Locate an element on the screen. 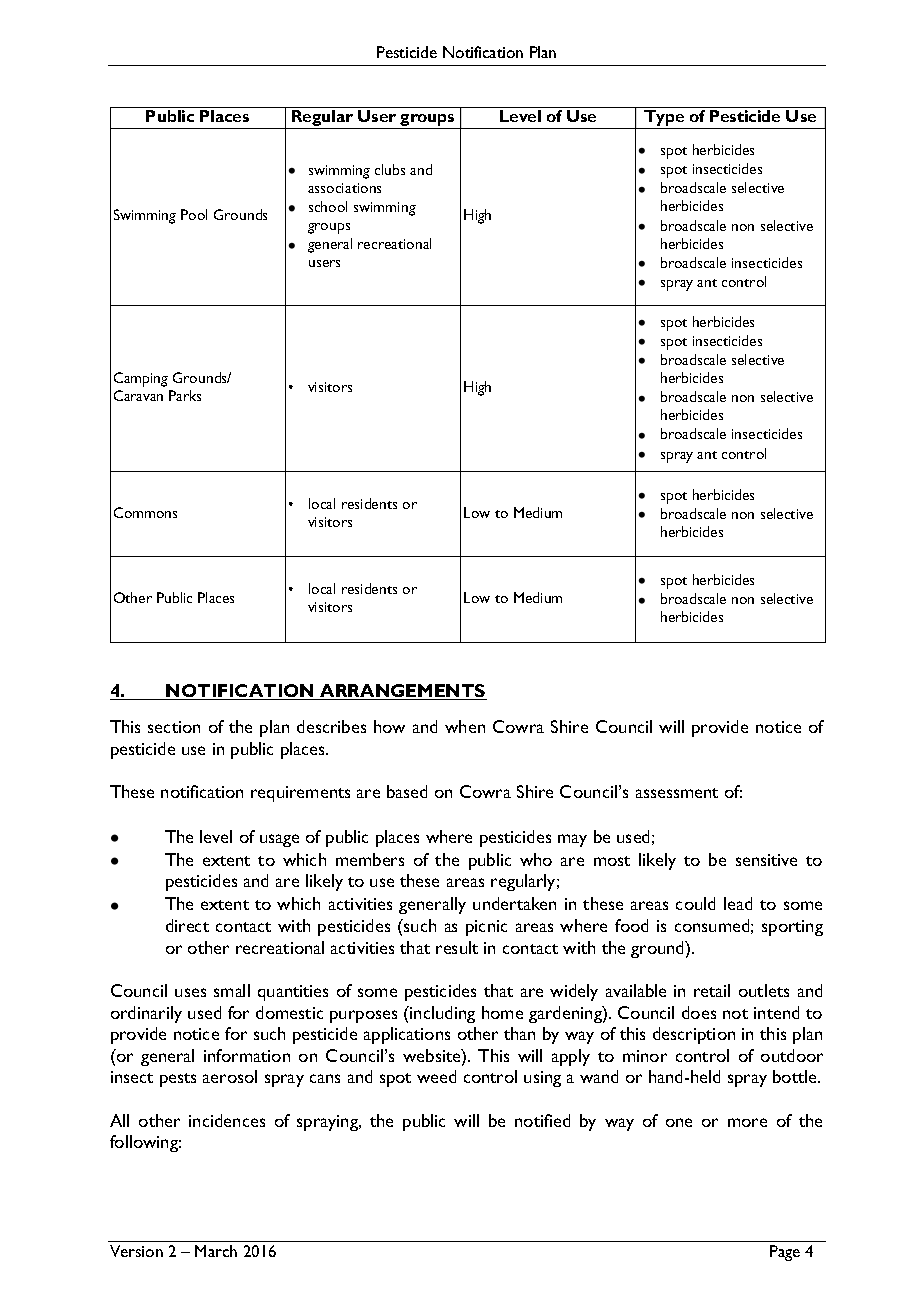  March is located at coordinates (216, 1251).
